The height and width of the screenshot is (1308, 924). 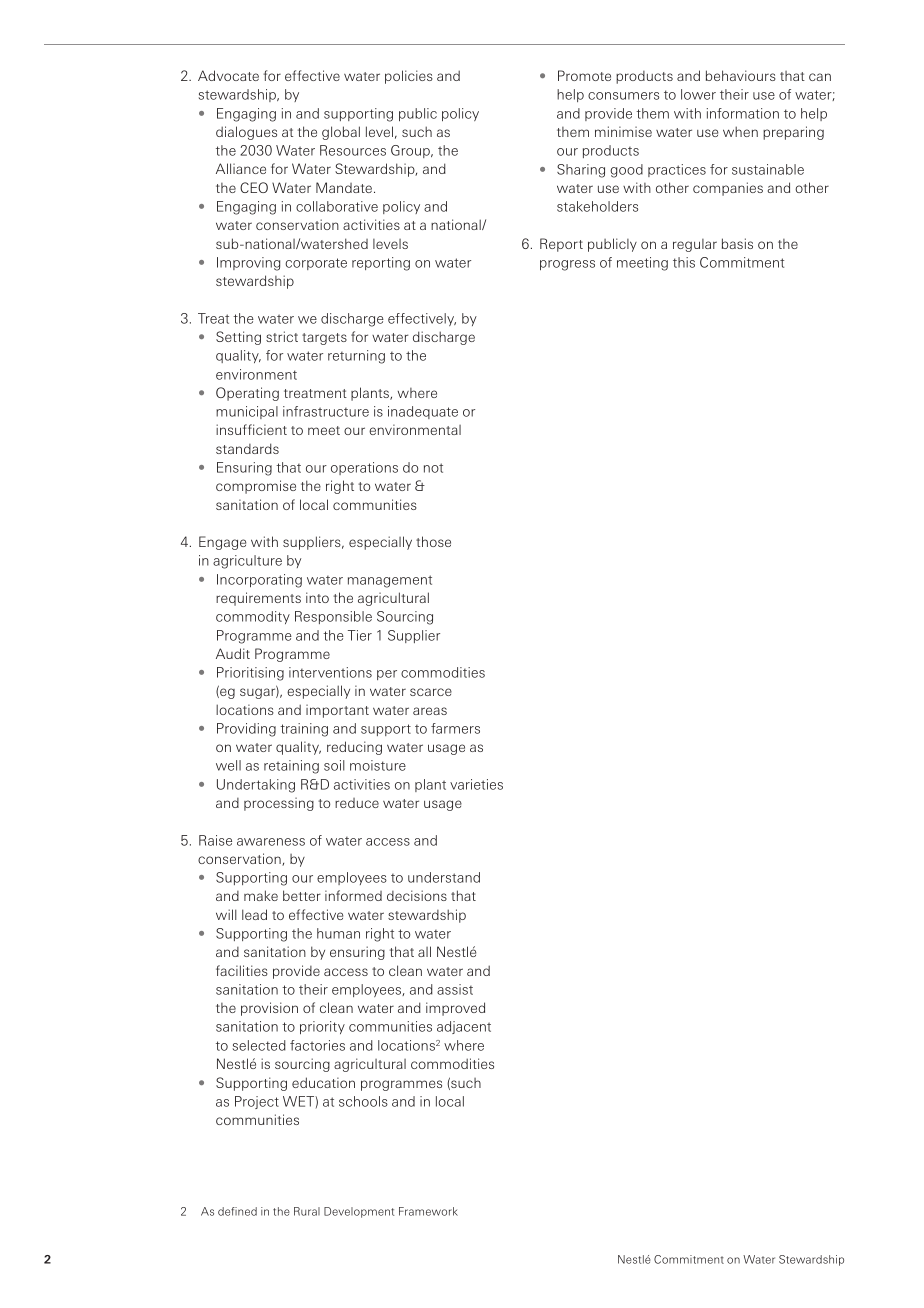 I want to click on scarce, so click(x=431, y=692).
